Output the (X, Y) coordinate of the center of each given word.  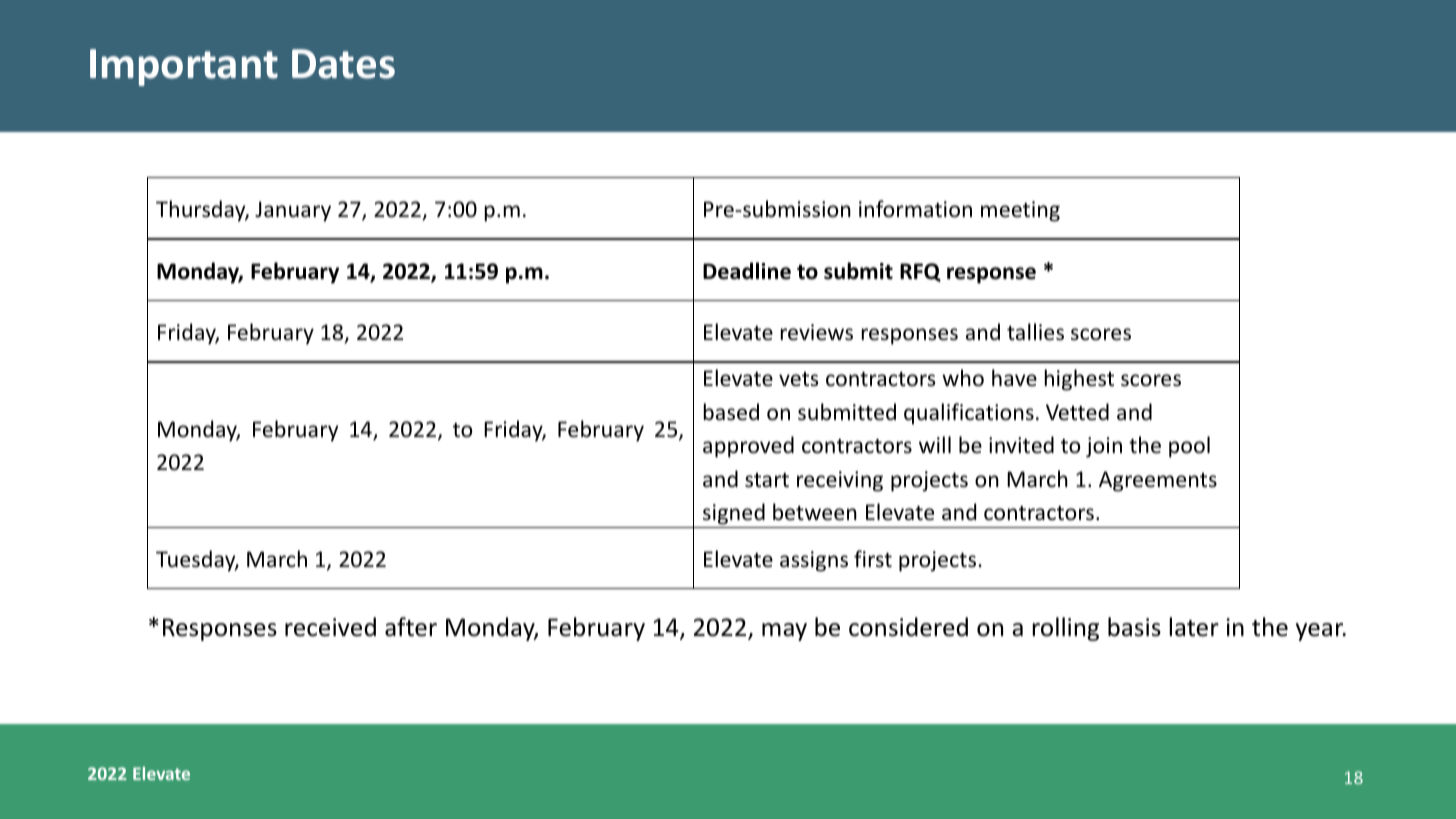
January (293, 211)
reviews (817, 332)
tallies (1035, 332)
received (330, 627)
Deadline (747, 271)
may (784, 632)
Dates (343, 64)
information (915, 209)
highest (1079, 380)
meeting (1020, 211)
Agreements (1158, 481)
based (731, 412)
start (767, 480)
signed (734, 515)
